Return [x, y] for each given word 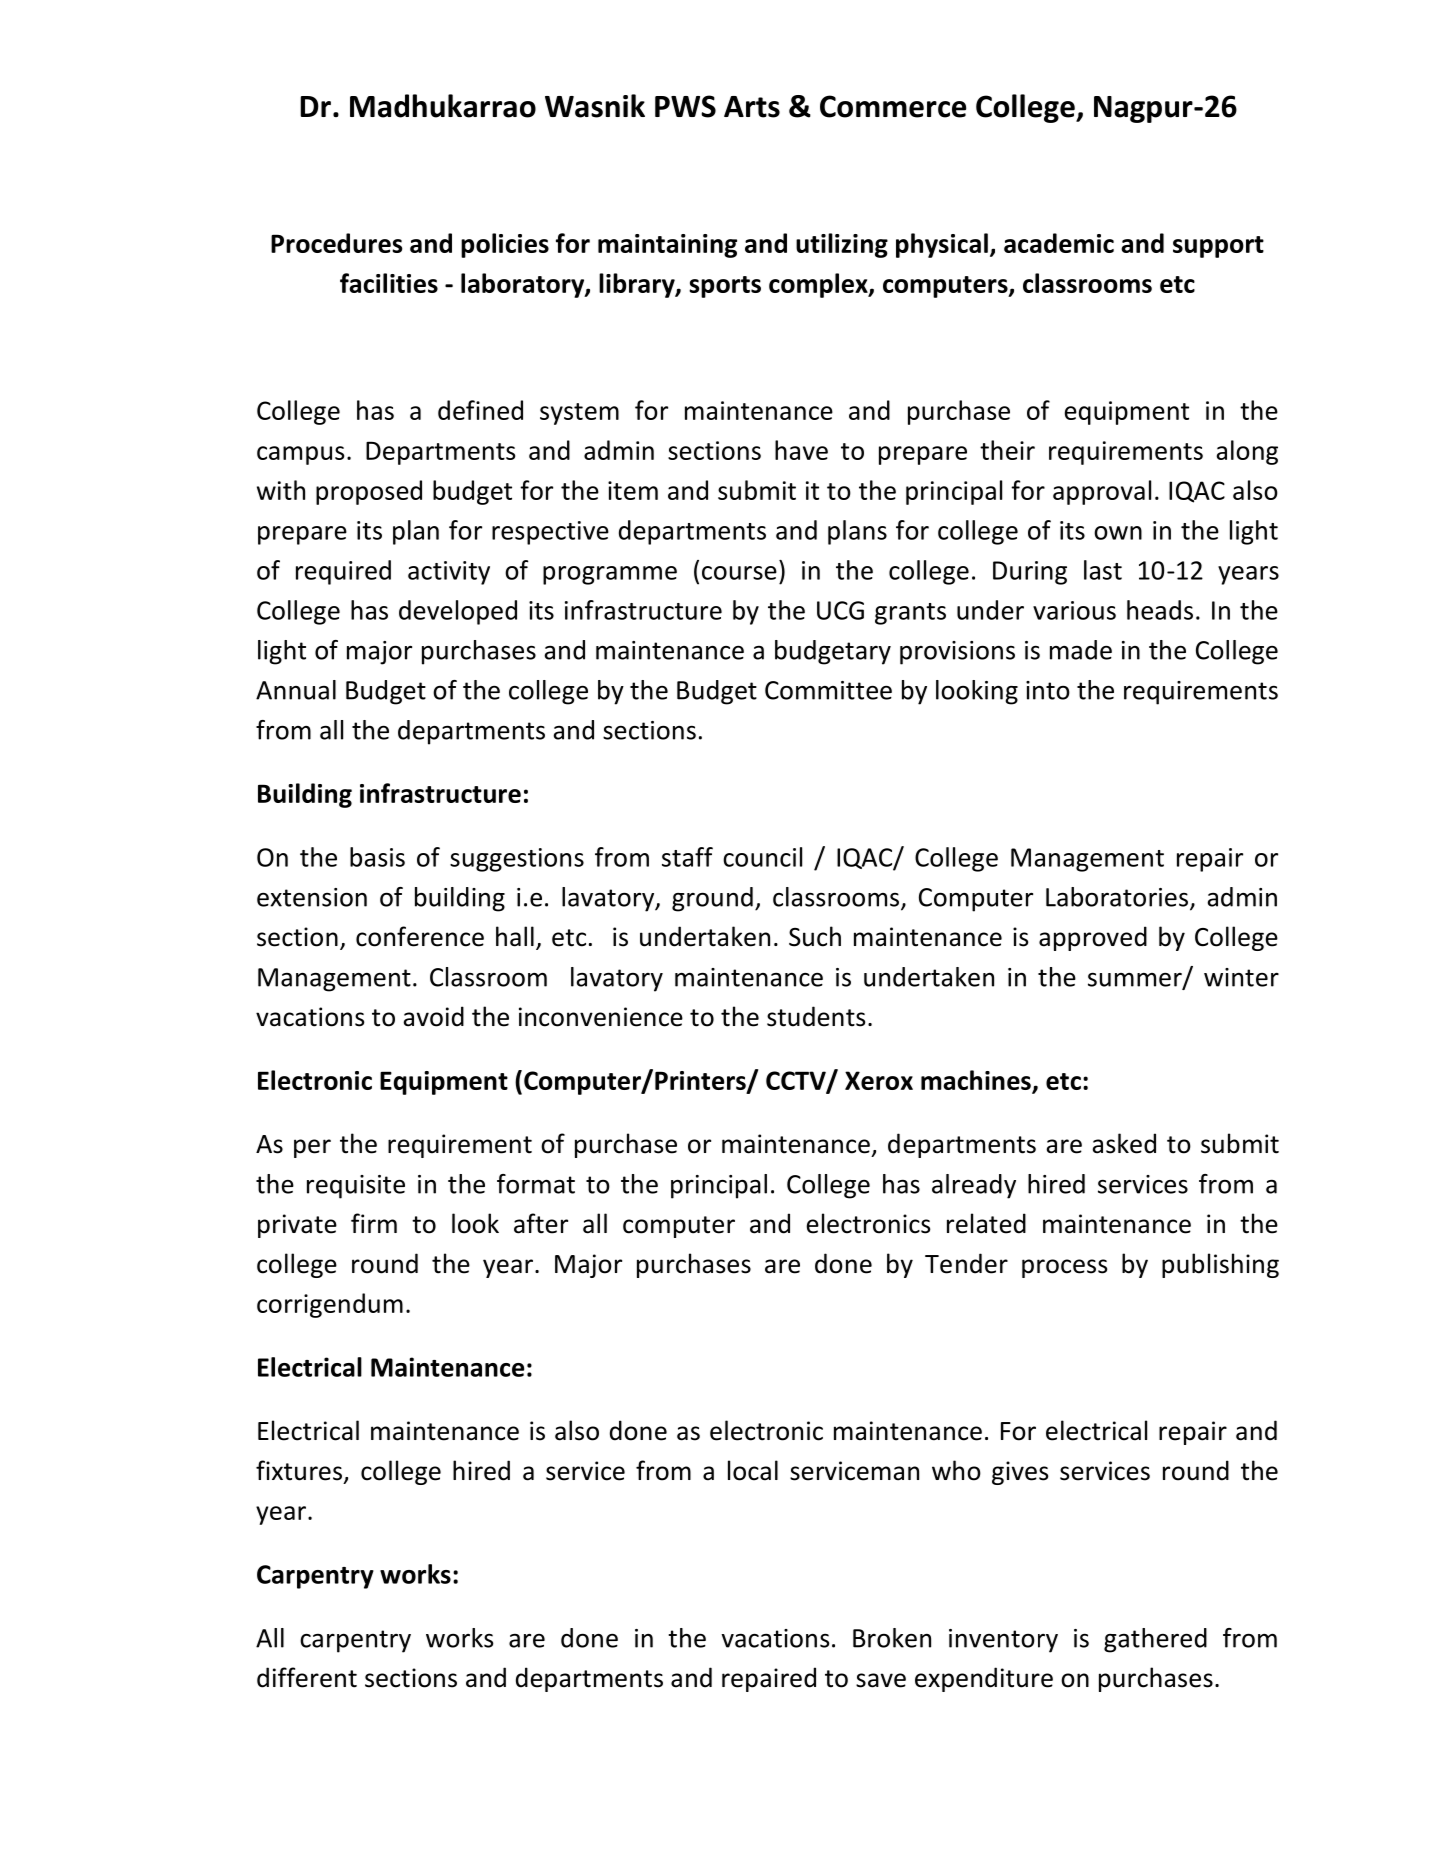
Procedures [336, 243]
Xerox [879, 1080]
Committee [828, 690]
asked [1124, 1143]
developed [458, 612]
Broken [892, 1638]
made [1081, 650]
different [307, 1677]
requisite [356, 1187]
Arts [752, 107]
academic [1059, 243]
